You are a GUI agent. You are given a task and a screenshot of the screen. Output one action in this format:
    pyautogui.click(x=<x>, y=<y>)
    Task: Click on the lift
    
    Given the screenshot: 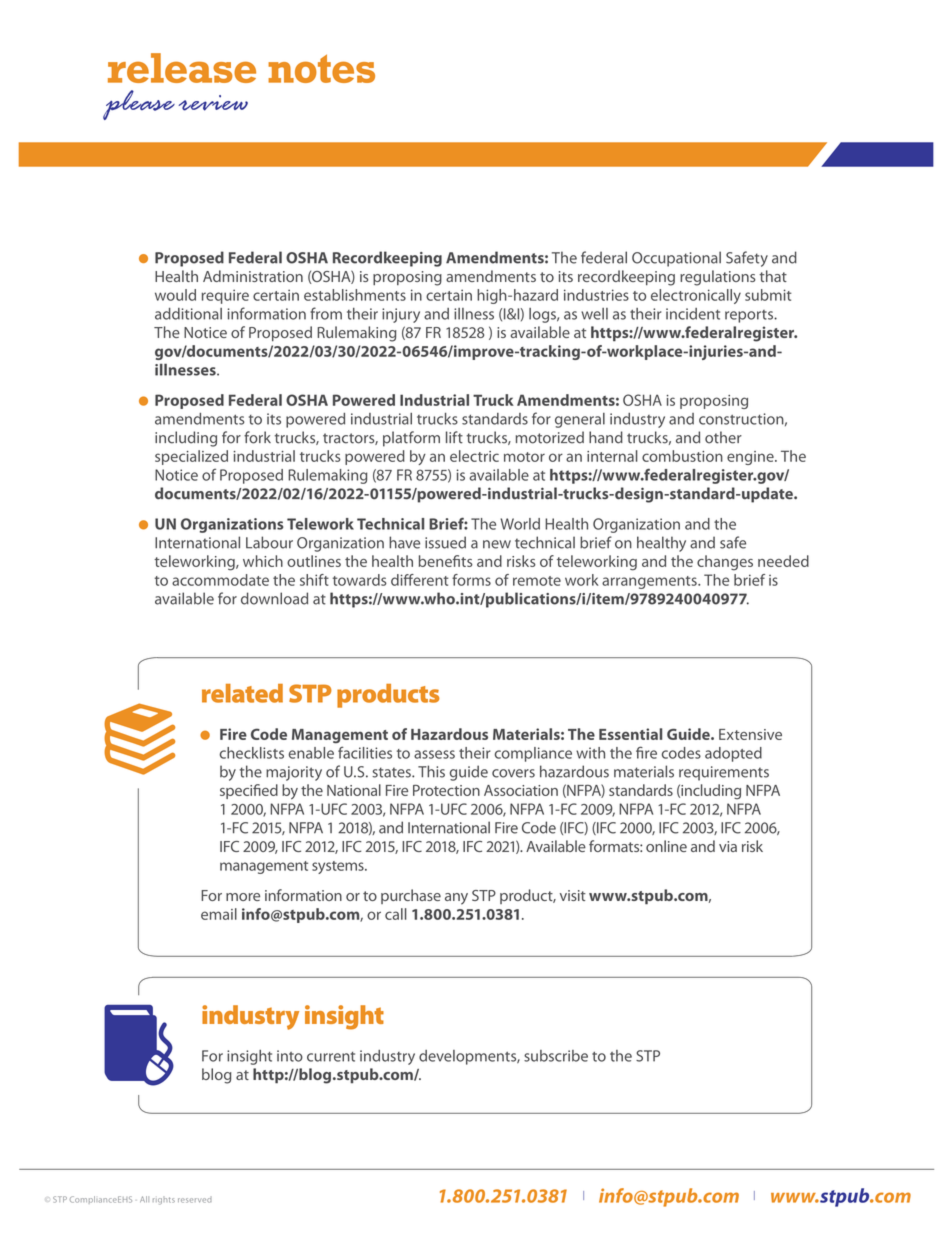 What is the action you would take?
    pyautogui.click(x=454, y=437)
